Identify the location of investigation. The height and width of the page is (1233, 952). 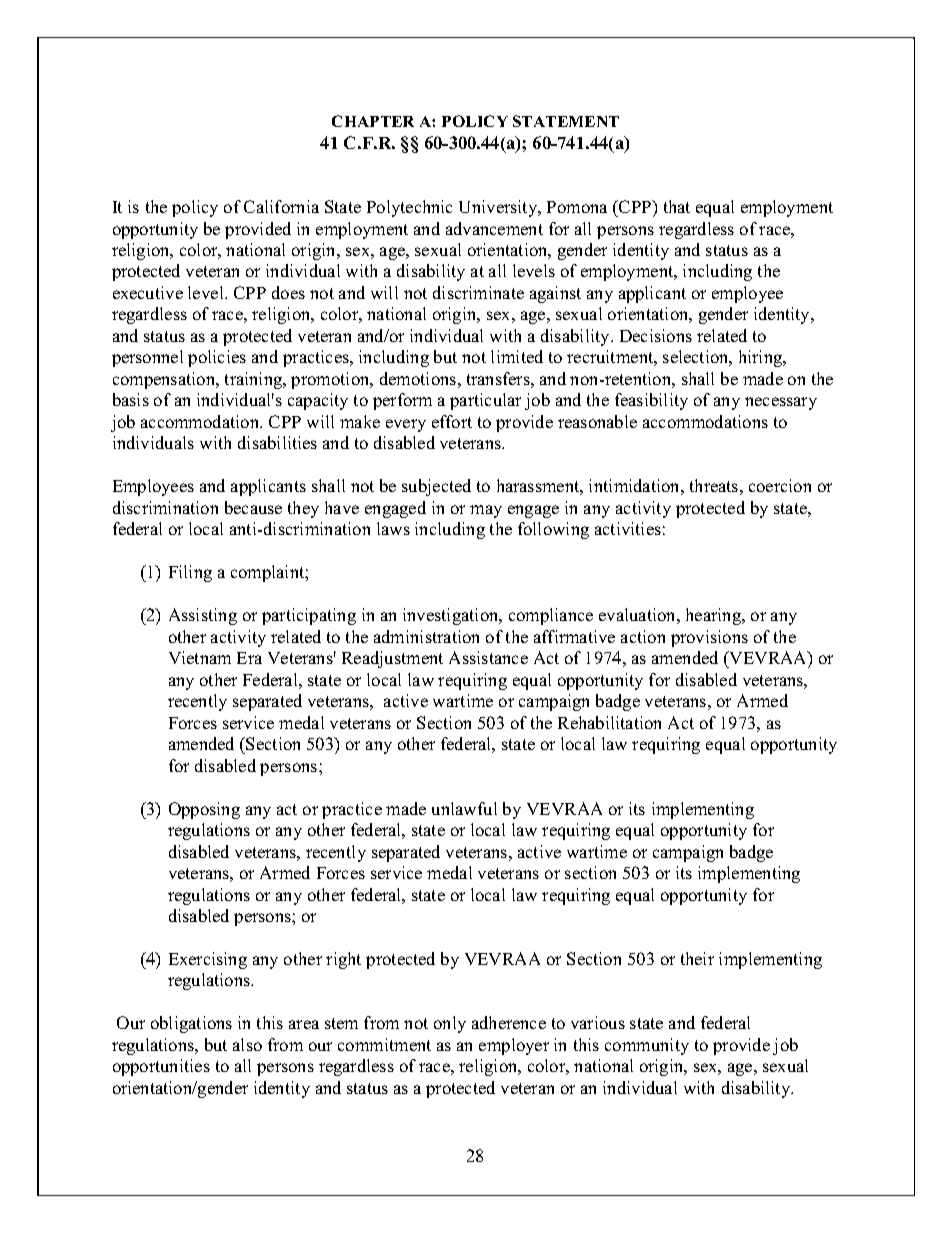
(452, 616).
